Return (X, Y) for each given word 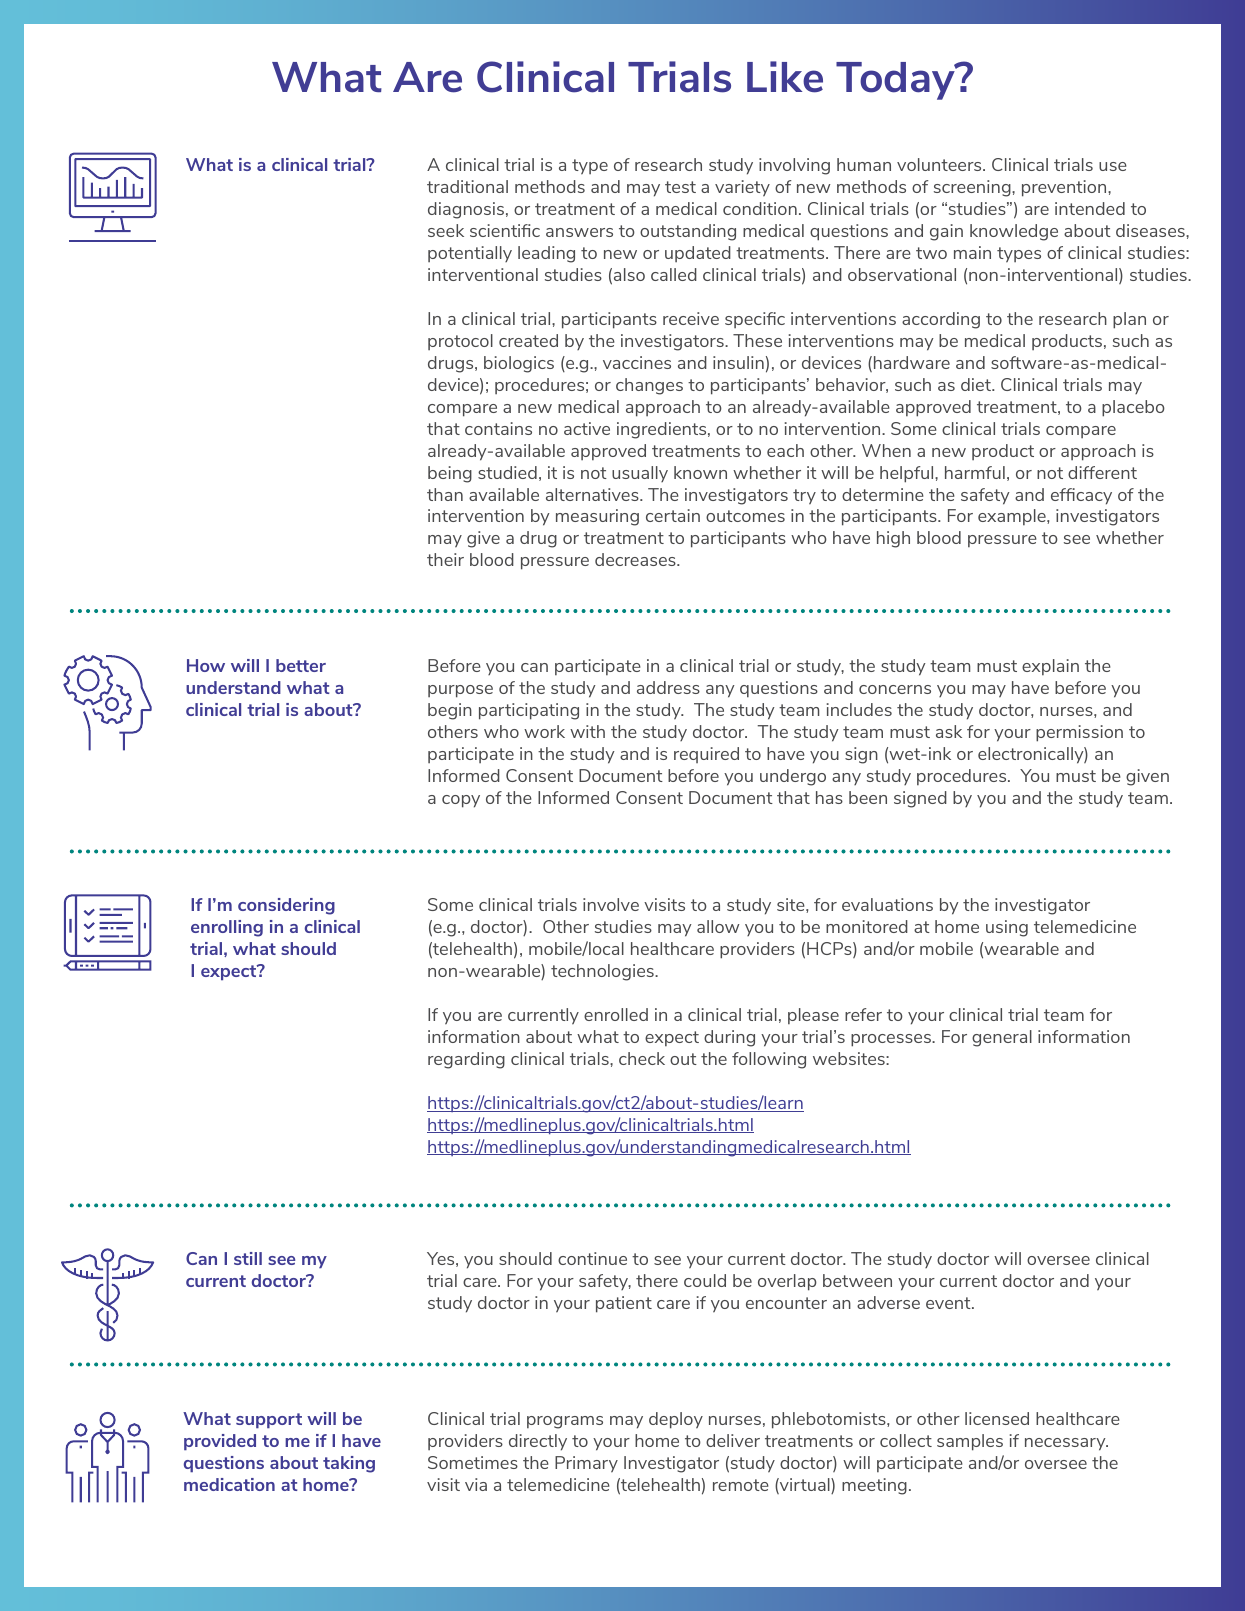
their (445, 559)
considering (286, 906)
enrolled (616, 1014)
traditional (467, 186)
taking (349, 1464)
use (1113, 166)
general (1002, 1038)
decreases (636, 559)
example (1013, 517)
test (680, 187)
